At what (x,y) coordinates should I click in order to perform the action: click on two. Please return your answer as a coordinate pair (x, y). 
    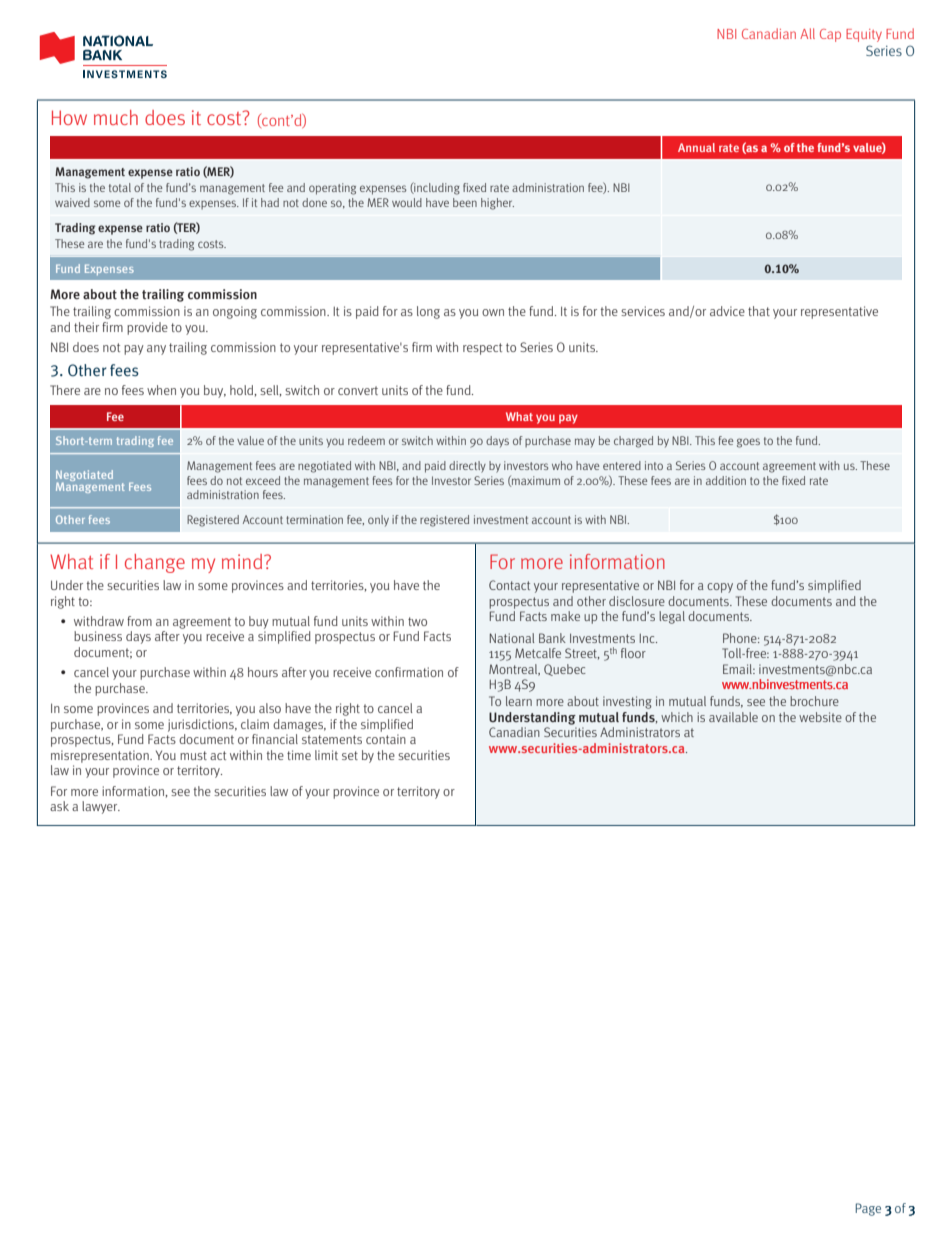
    Looking at the image, I should click on (417, 621).
